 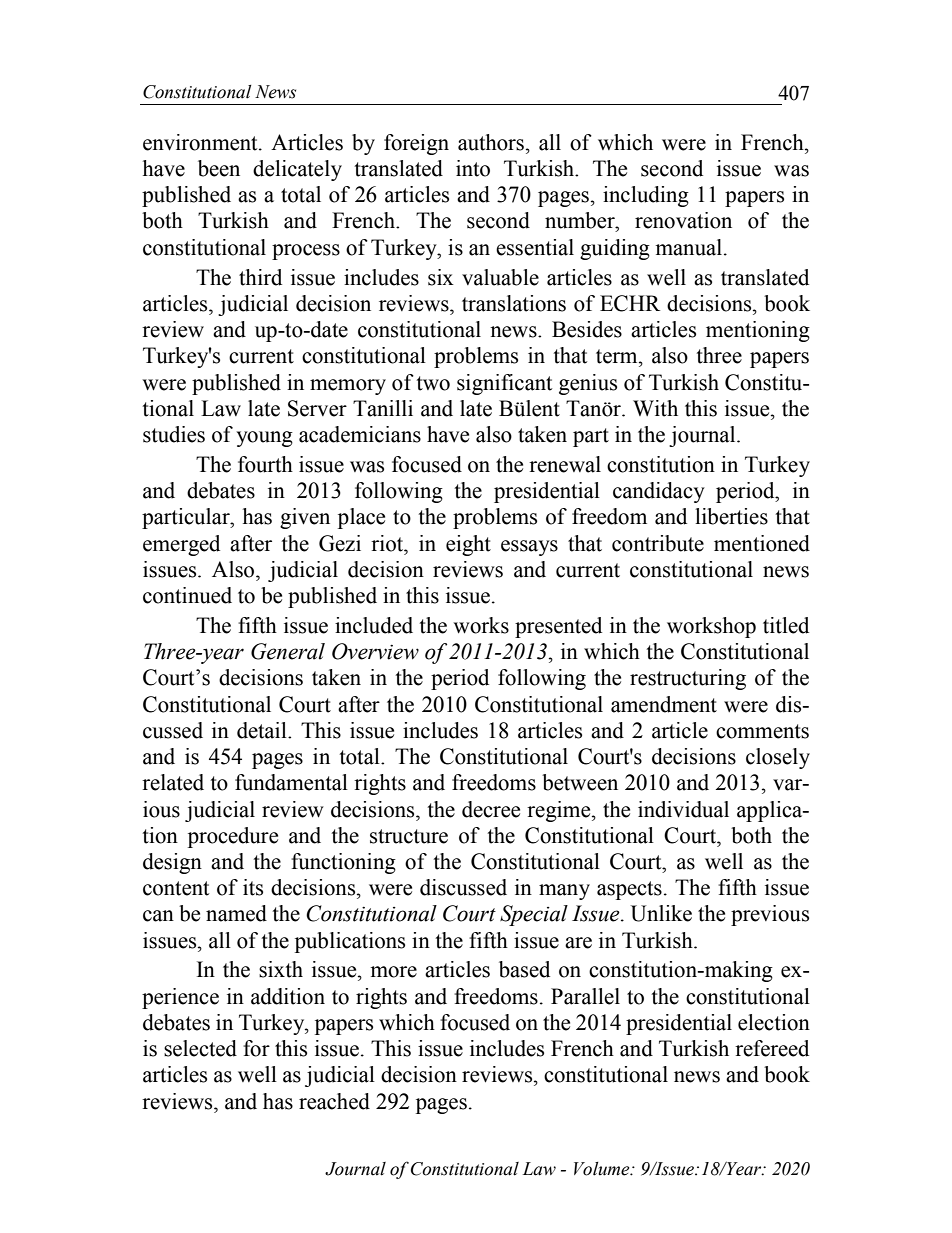 I want to click on titled, so click(x=786, y=625).
